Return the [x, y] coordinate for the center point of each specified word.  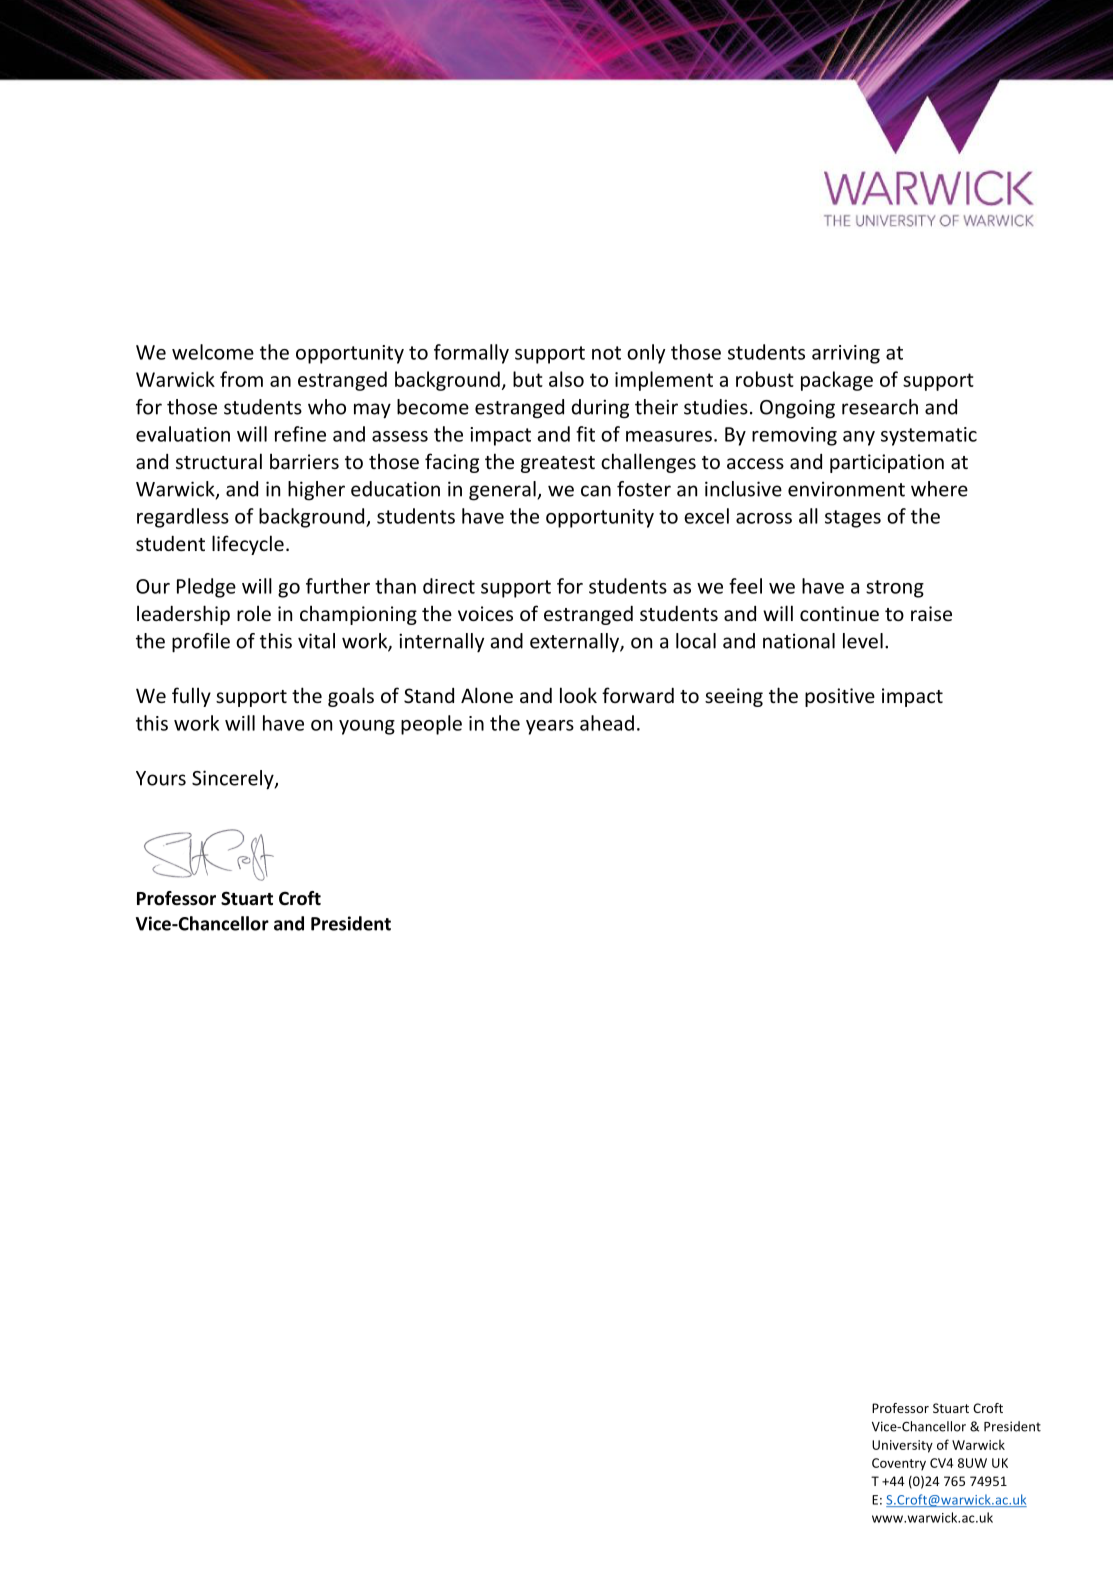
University [902, 1446]
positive [840, 697]
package [837, 381]
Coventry [899, 1464]
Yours [161, 778]
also [566, 379]
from [241, 379]
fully [191, 697]
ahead [607, 723]
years [550, 727]
